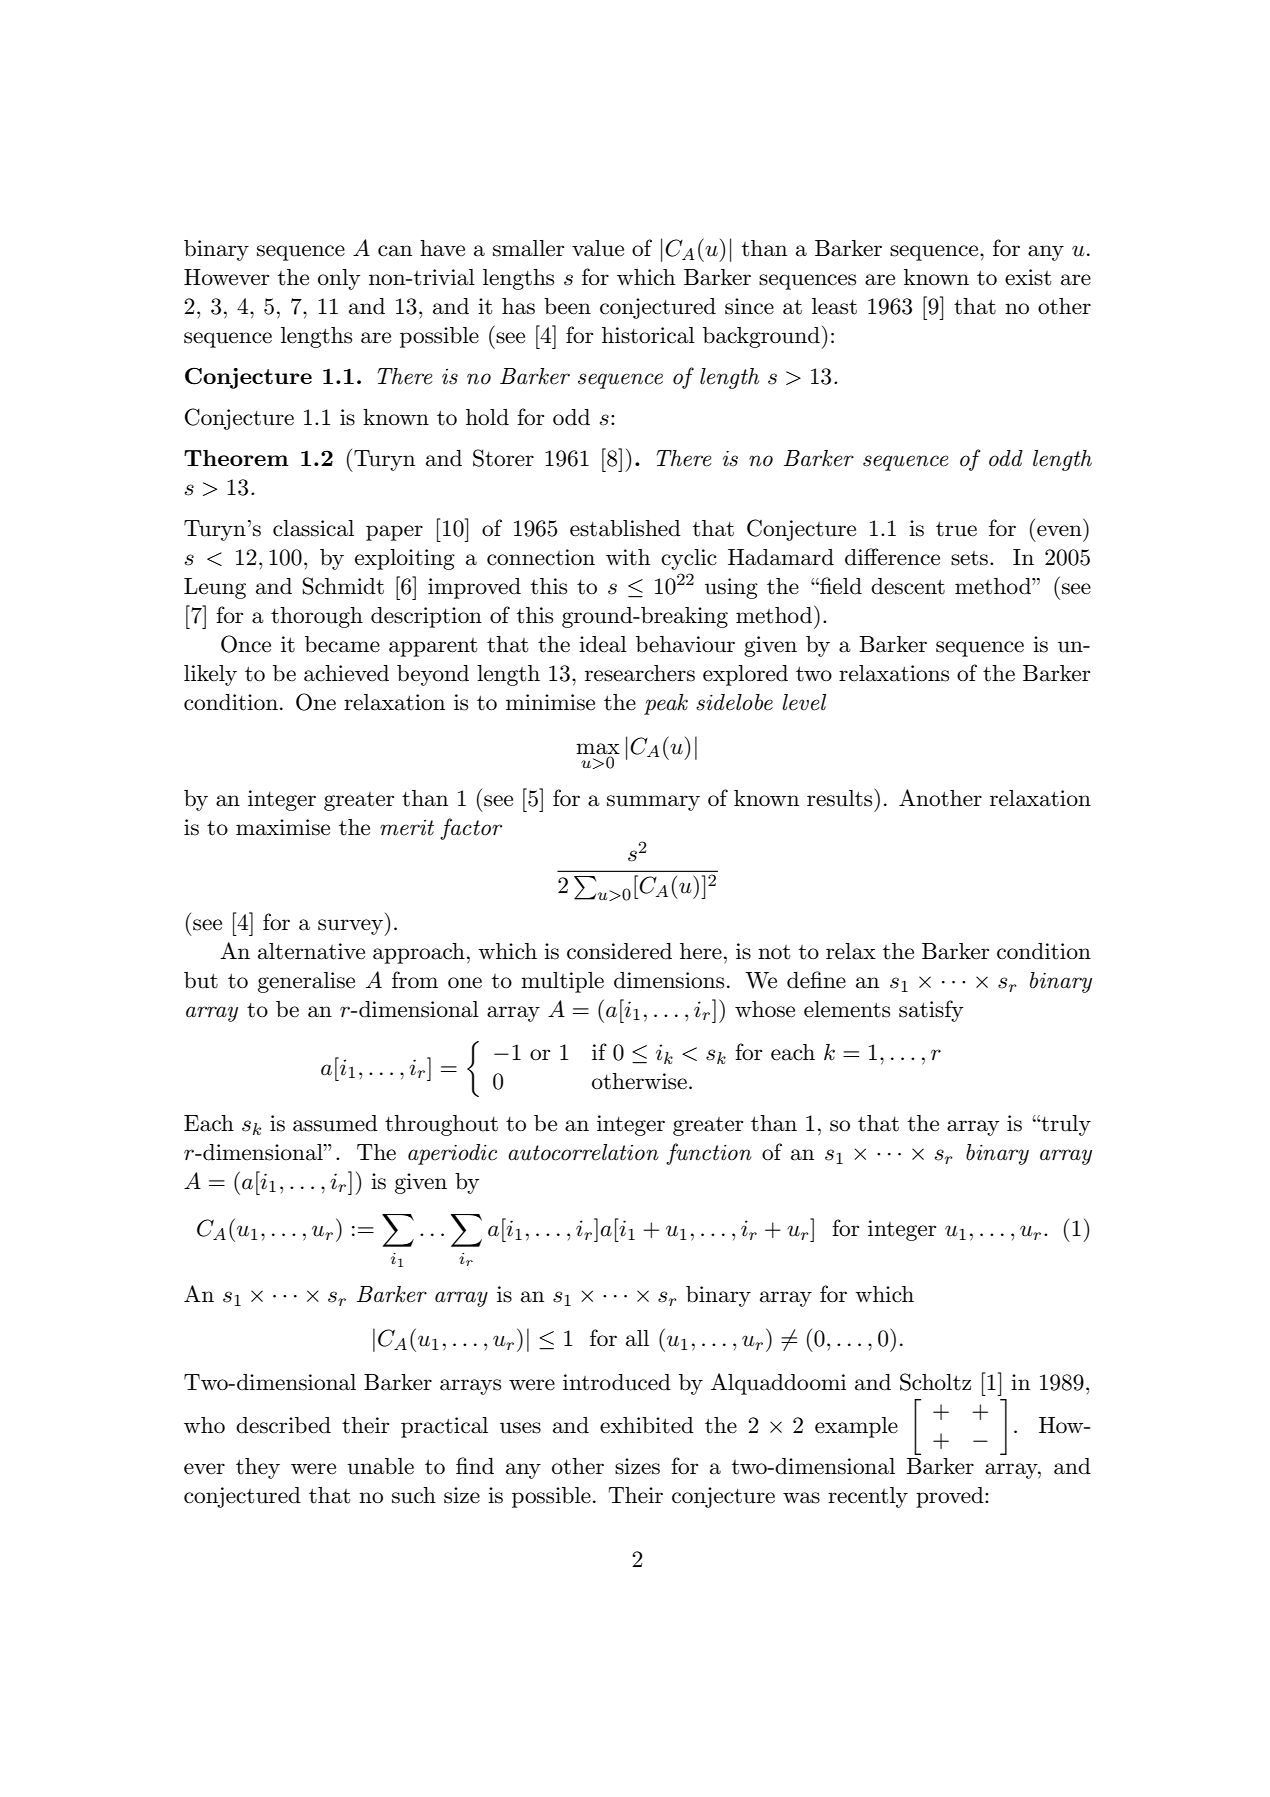  Describe the element at coordinates (908, 586) in the document. I see `descent` at that location.
